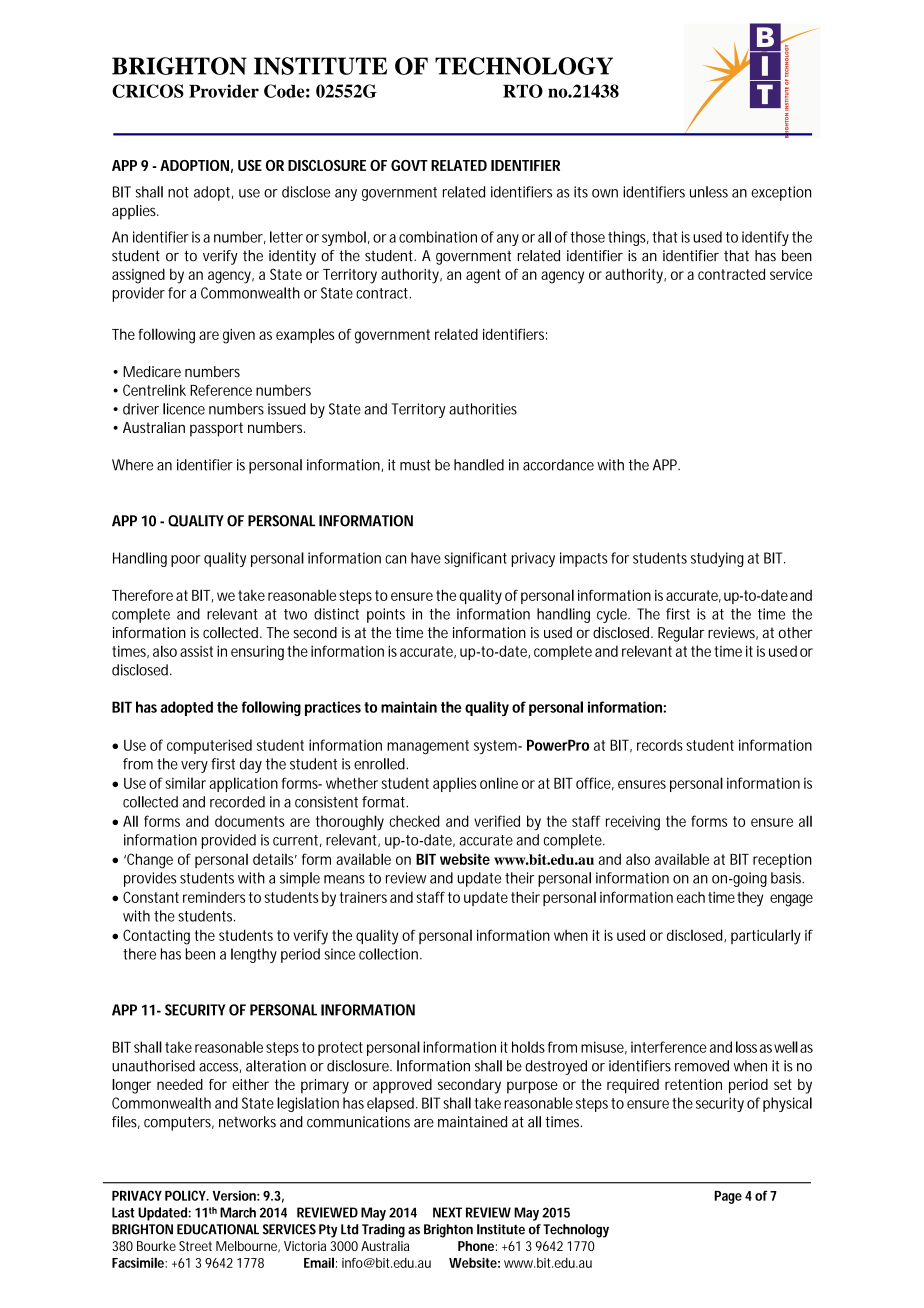  Describe the element at coordinates (447, 1212) in the image. I see `NEXT` at that location.
